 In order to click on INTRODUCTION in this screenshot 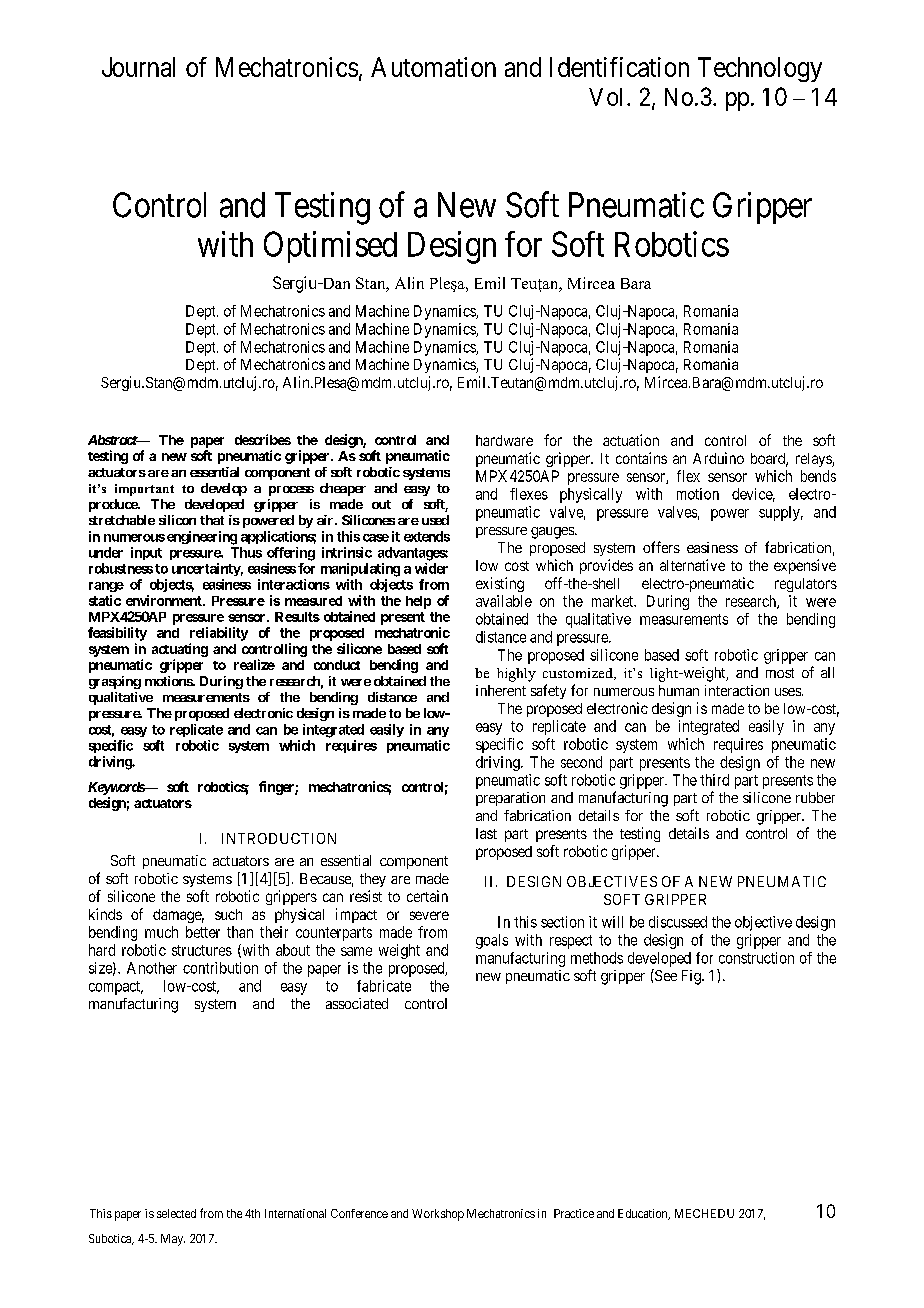, I will do `click(279, 838)`.
